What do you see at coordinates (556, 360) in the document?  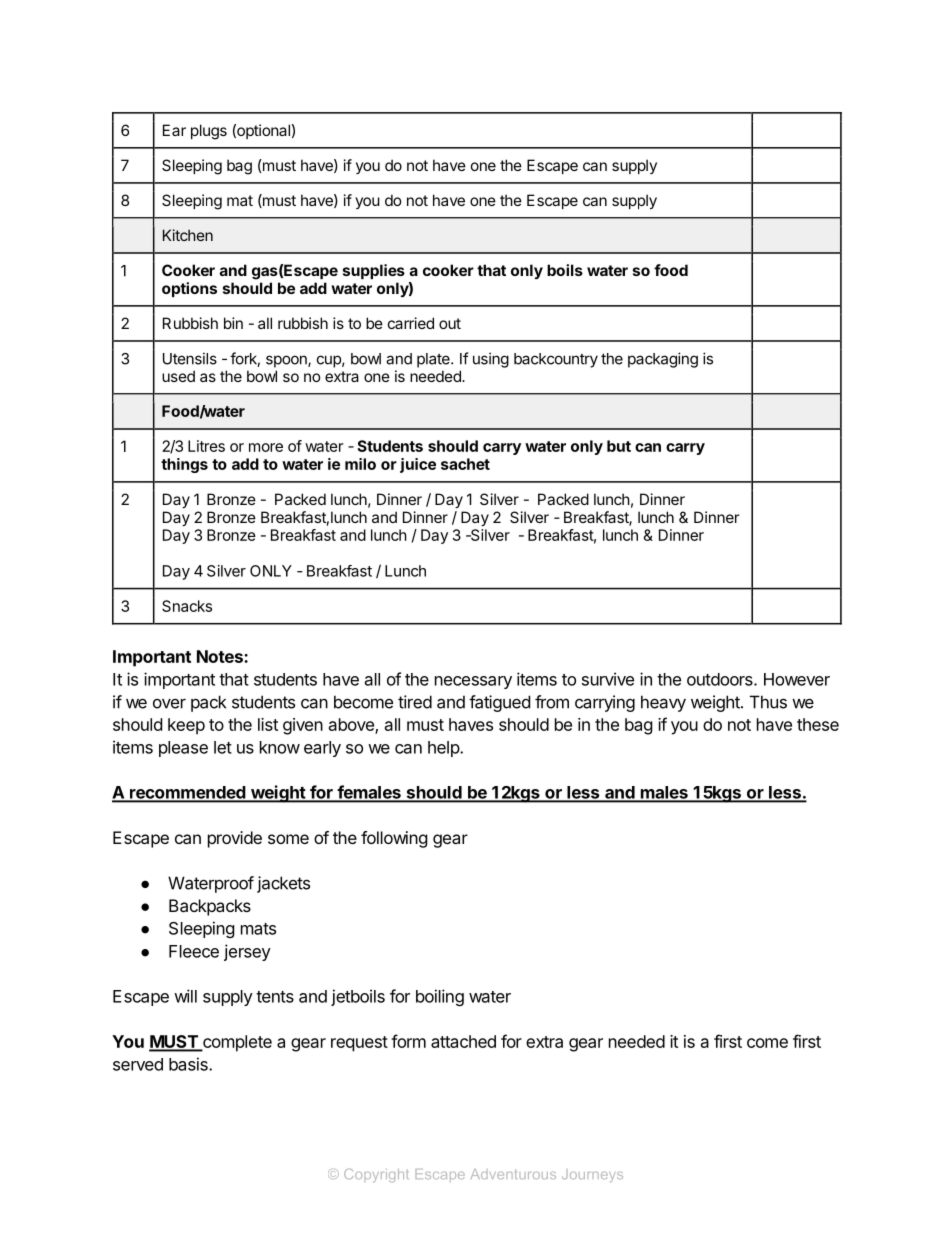 I see `backcountry` at bounding box center [556, 360].
